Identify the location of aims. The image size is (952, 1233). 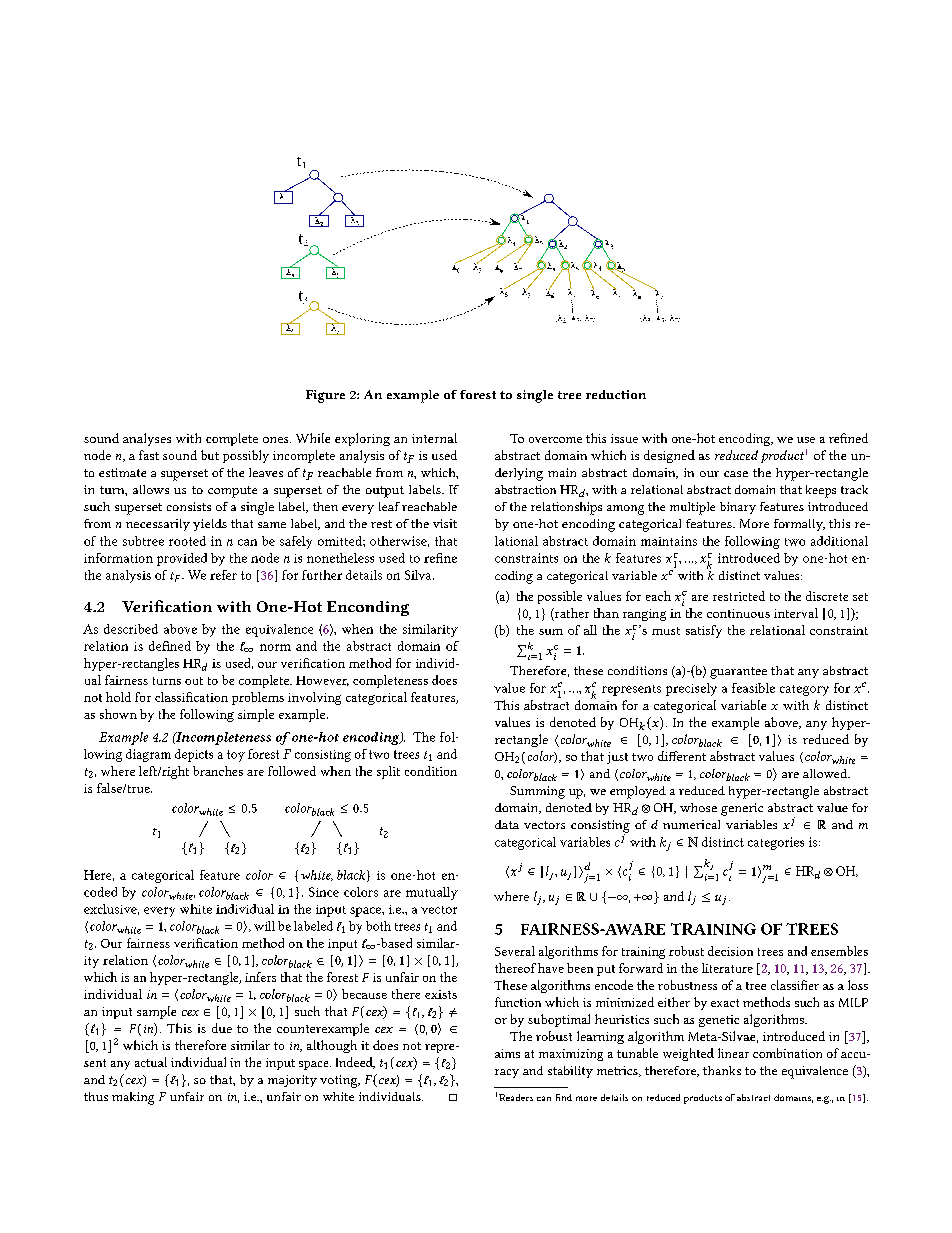
(507, 1053).
